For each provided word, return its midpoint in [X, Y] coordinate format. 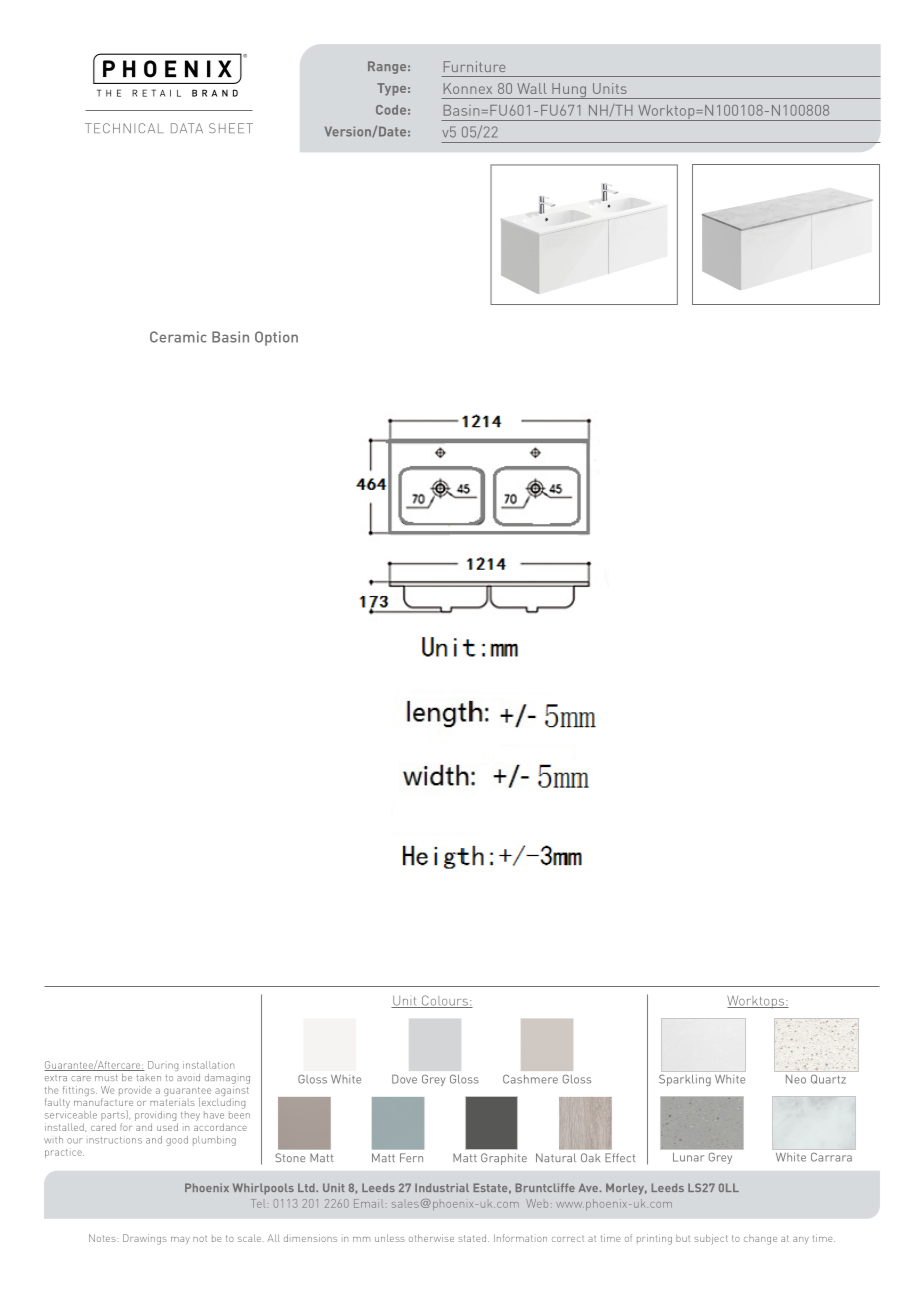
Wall [532, 88]
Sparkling [685, 1080]
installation [208, 1065]
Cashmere [530, 1079]
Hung [569, 91]
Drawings [145, 1239]
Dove [404, 1079]
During [163, 1066]
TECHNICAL [124, 128]
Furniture [474, 66]
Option [276, 338]
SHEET [231, 128]
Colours [444, 1001]
